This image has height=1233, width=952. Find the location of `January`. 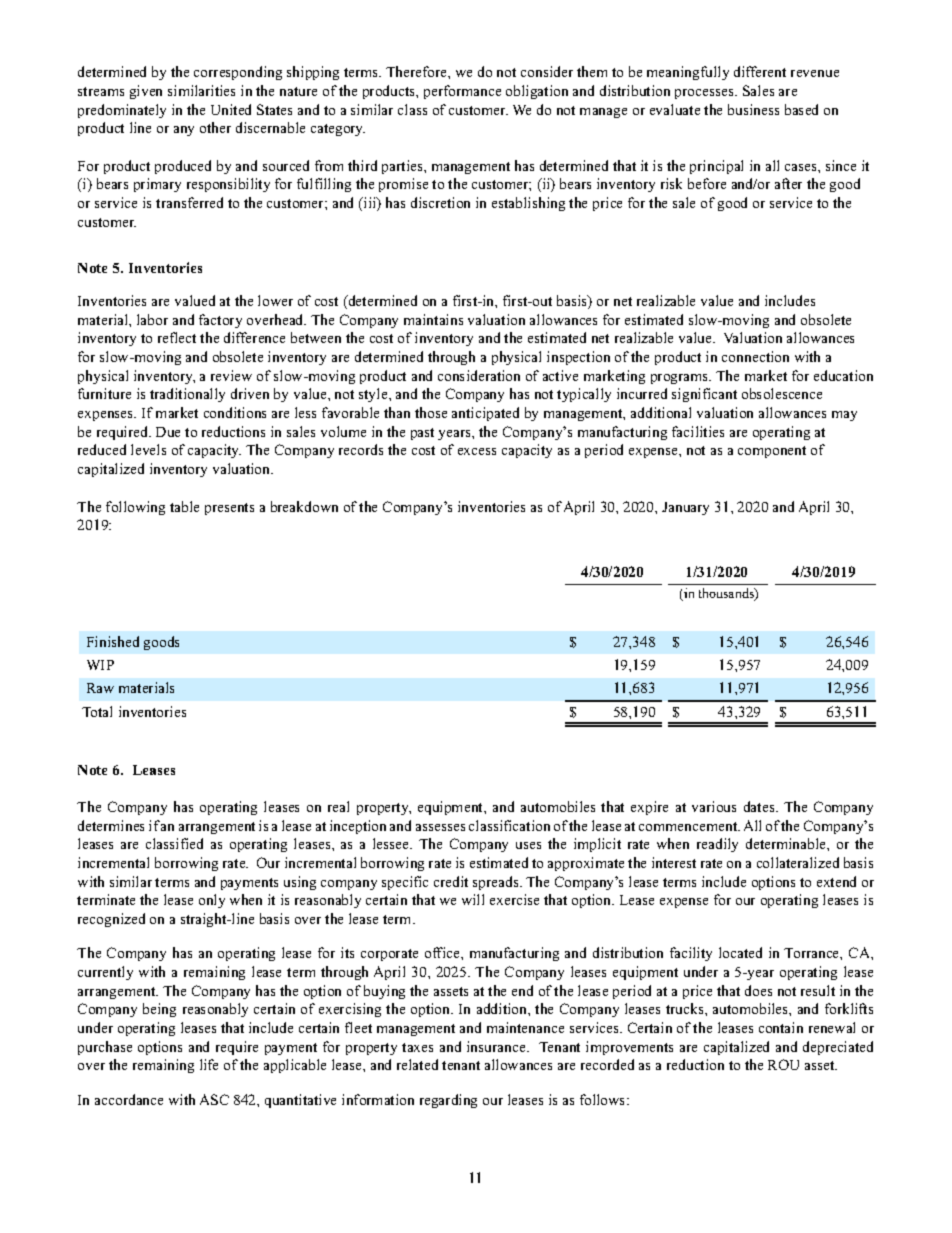

January is located at coordinates (685, 508).
